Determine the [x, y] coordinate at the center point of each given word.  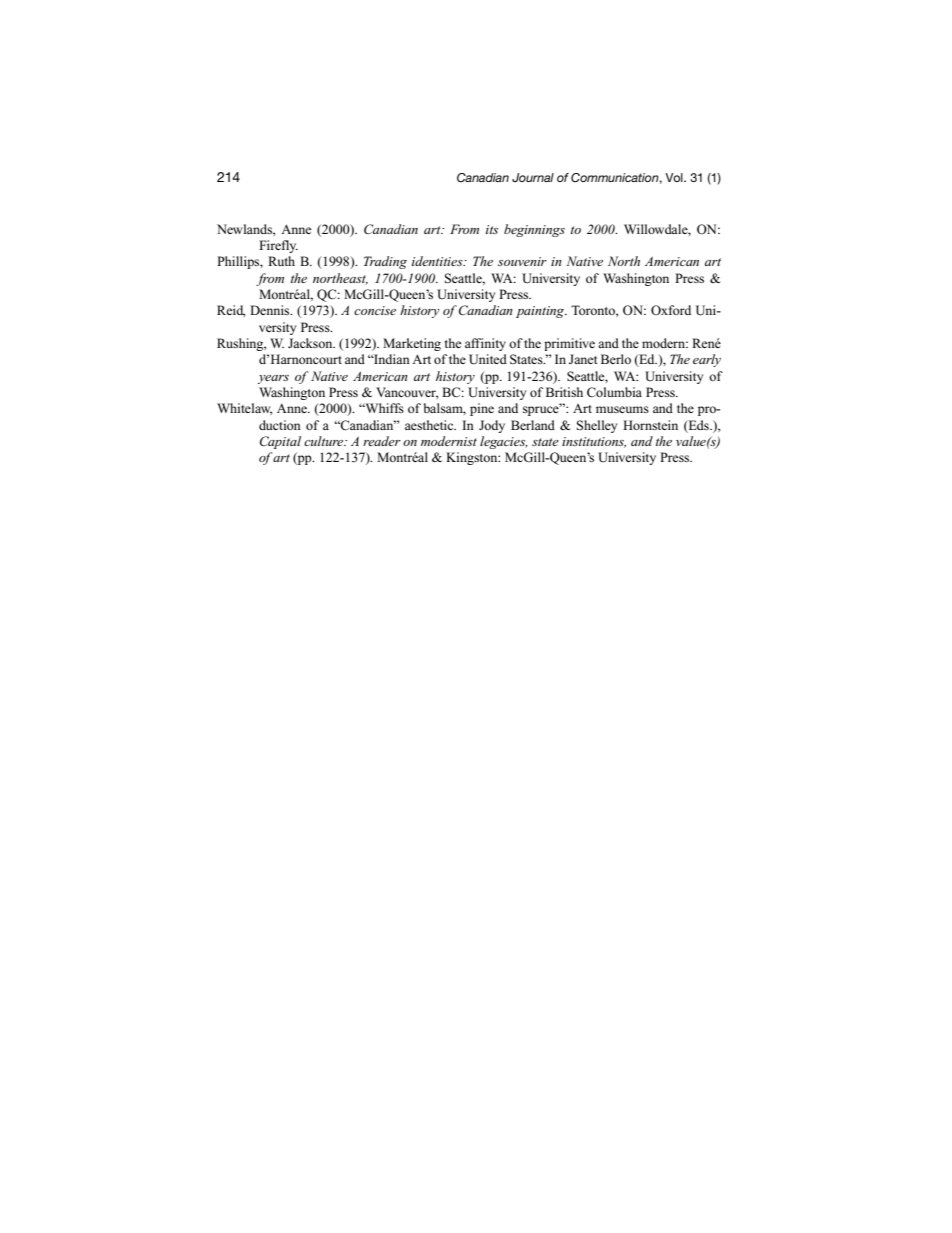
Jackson [311, 343]
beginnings [534, 230]
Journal [533, 177]
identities [438, 261]
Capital [280, 442]
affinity [485, 344]
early [707, 360]
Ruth [281, 261]
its [492, 229]
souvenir [522, 261]
